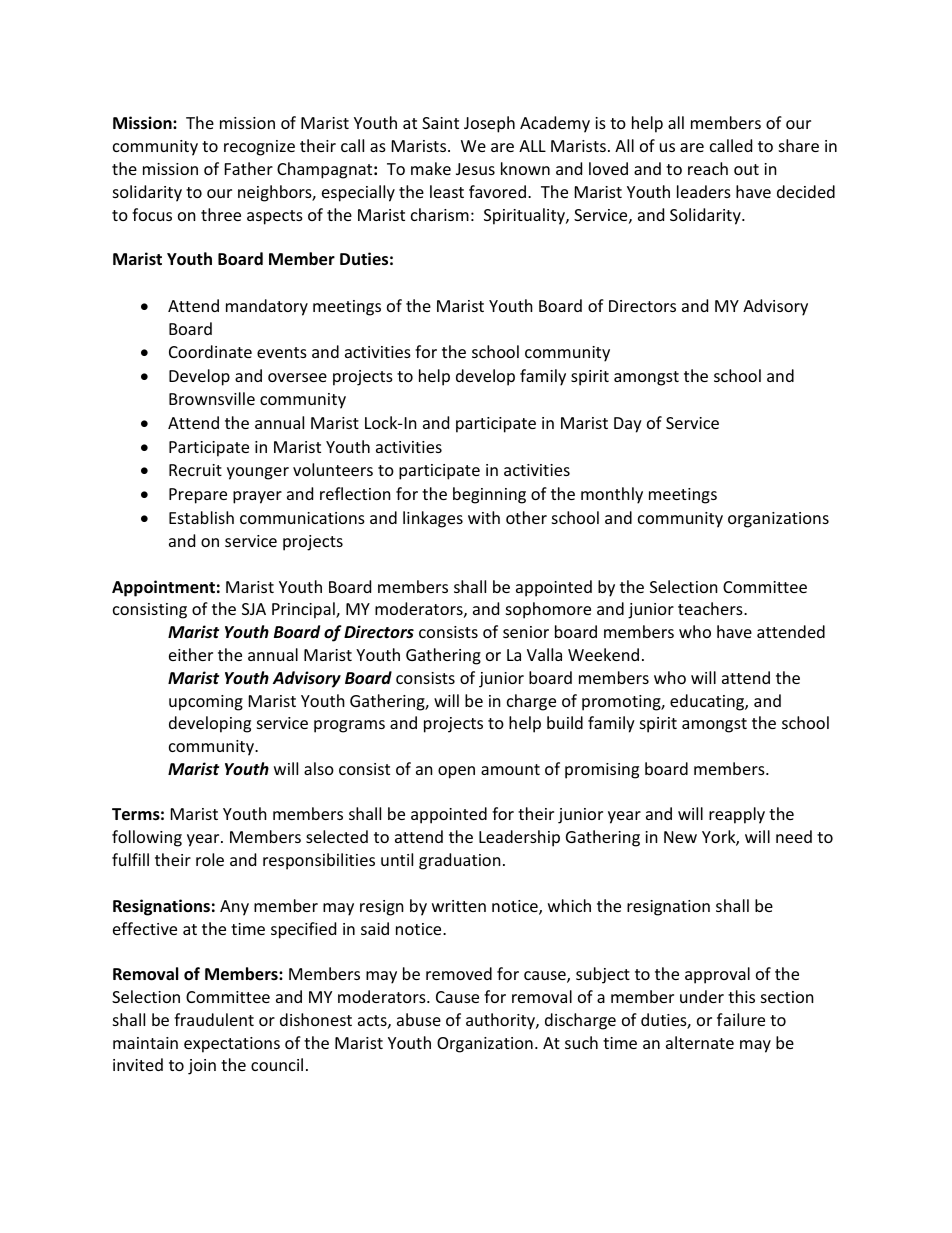 The width and height of the document is (952, 1233). Describe the element at coordinates (475, 169) in the document. I see `Jesus` at that location.
